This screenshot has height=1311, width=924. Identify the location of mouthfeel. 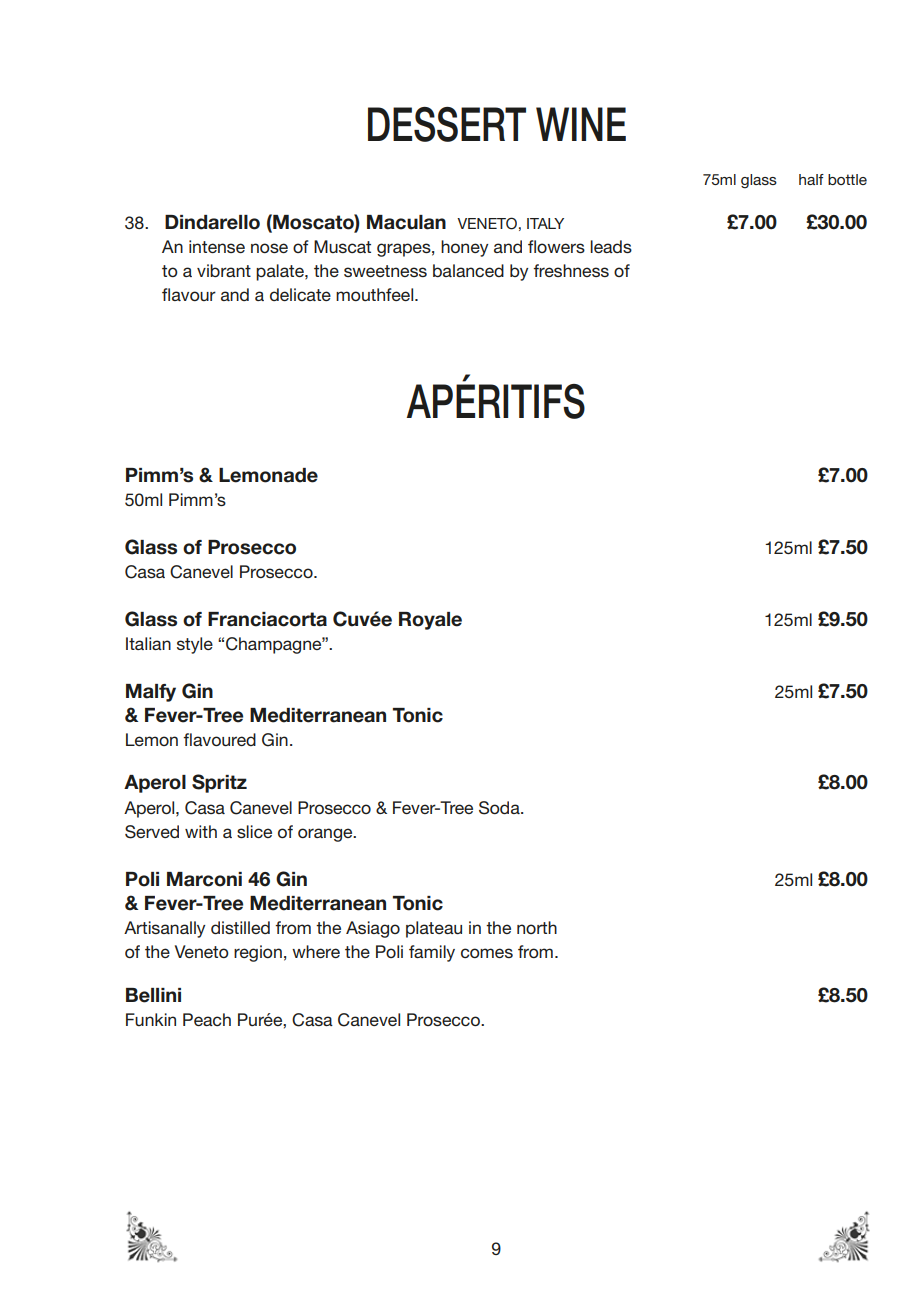
(376, 294).
